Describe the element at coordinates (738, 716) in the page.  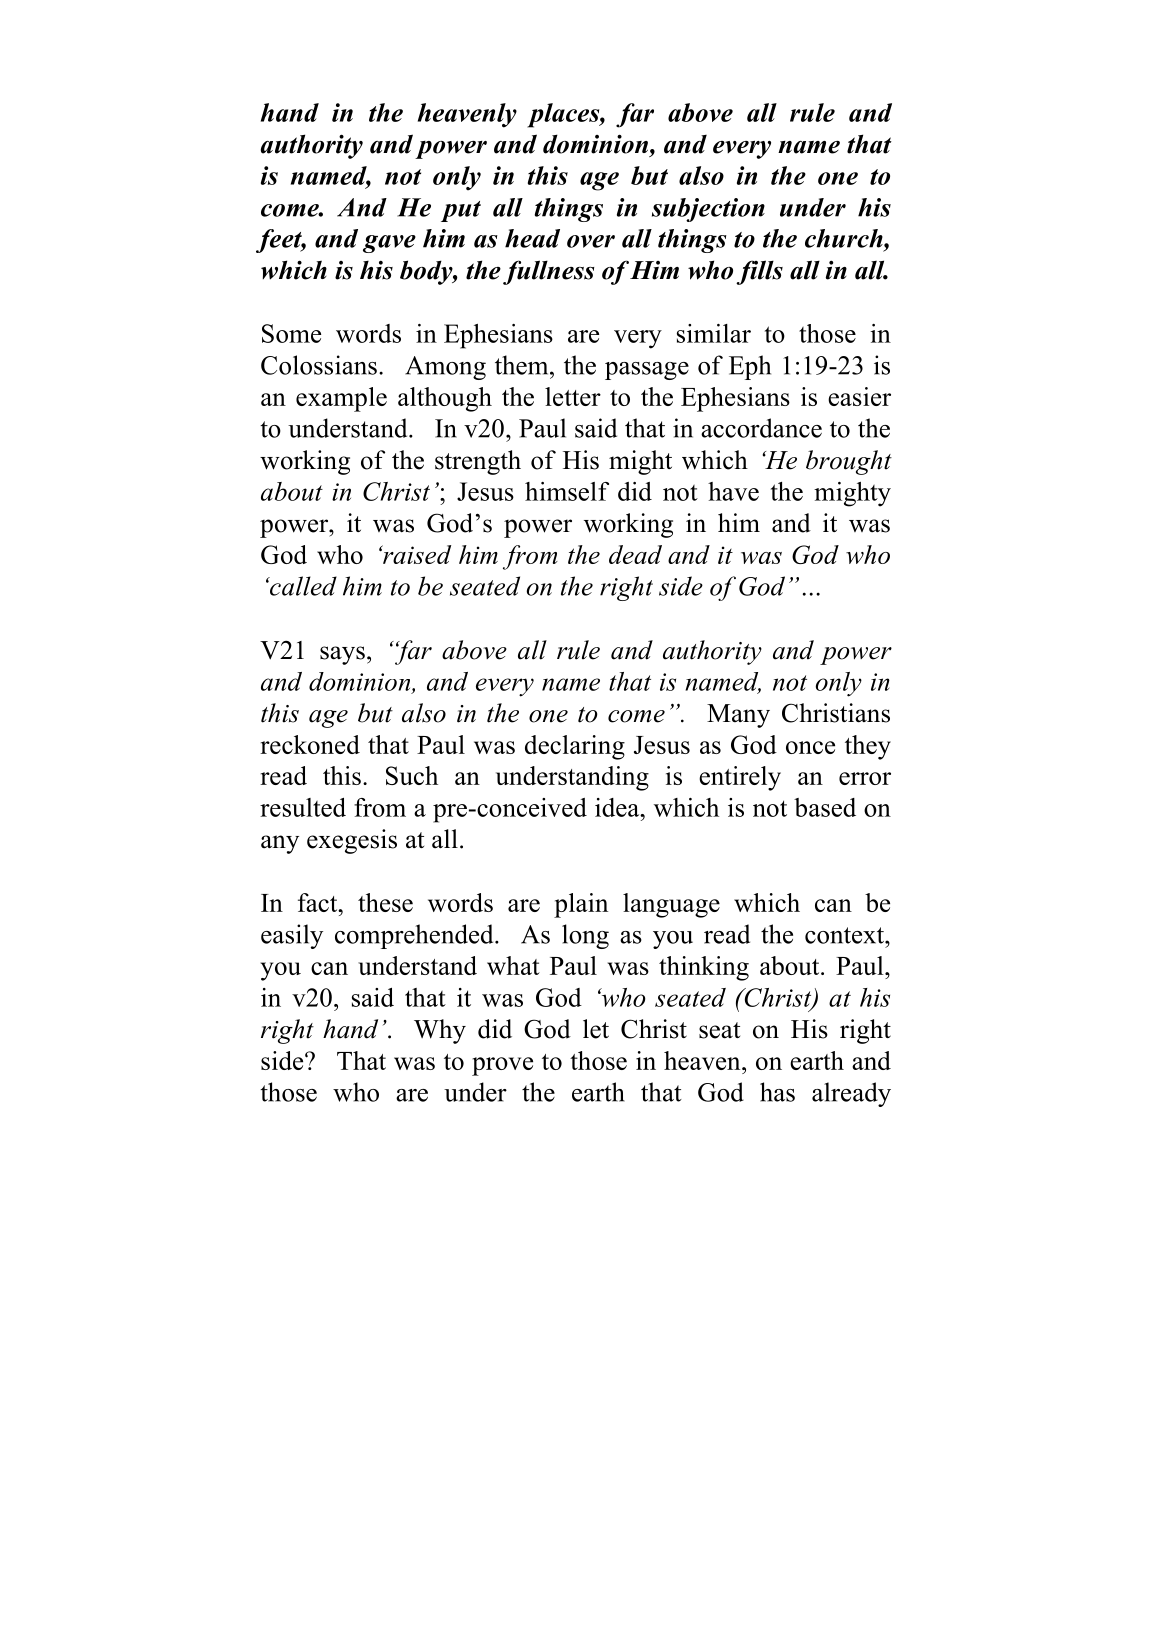
I see `Many` at that location.
